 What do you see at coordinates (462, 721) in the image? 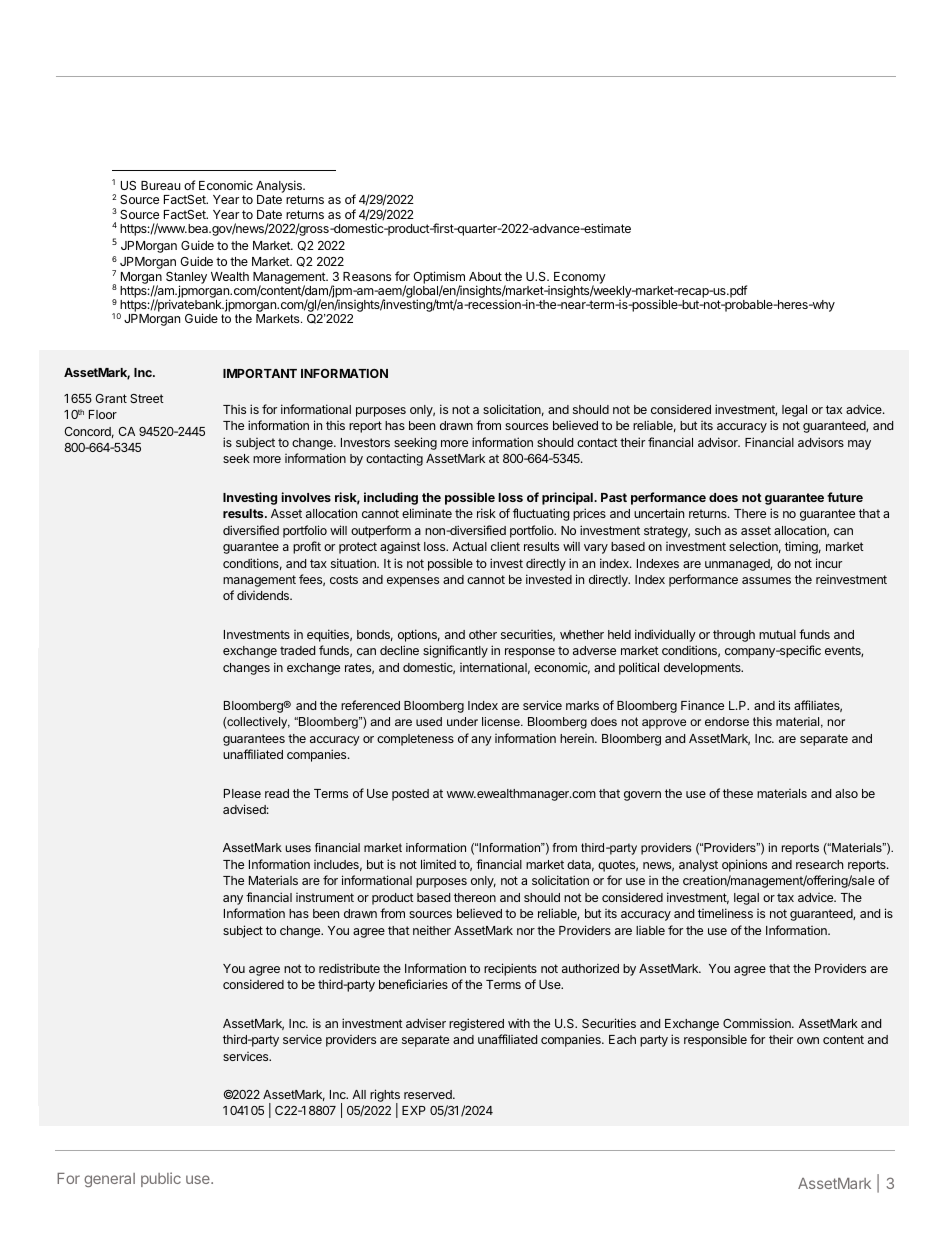
I see `under` at bounding box center [462, 721].
